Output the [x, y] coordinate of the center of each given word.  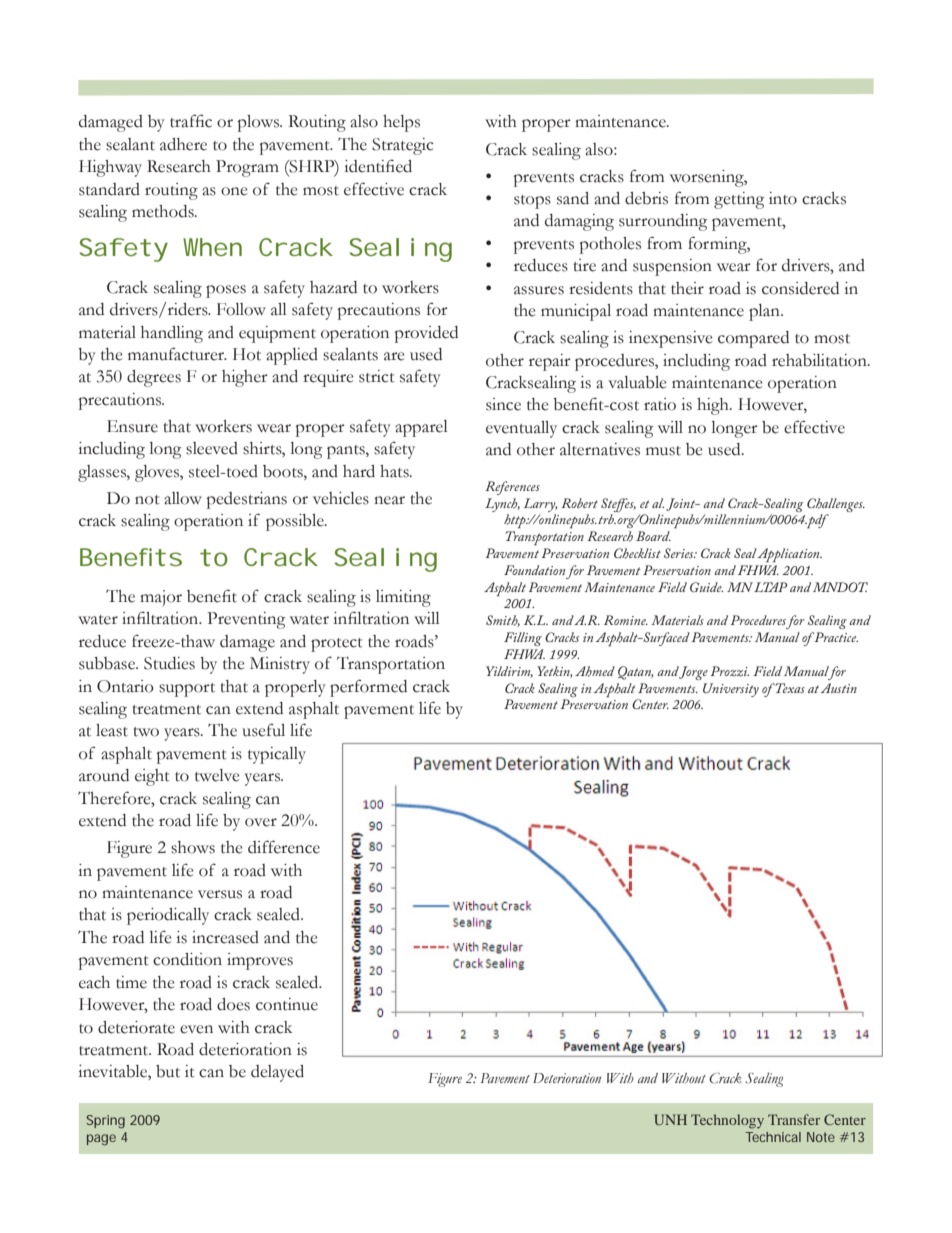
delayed [277, 1073]
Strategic [403, 146]
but [168, 1071]
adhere [183, 144]
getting [739, 200]
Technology [727, 1121]
